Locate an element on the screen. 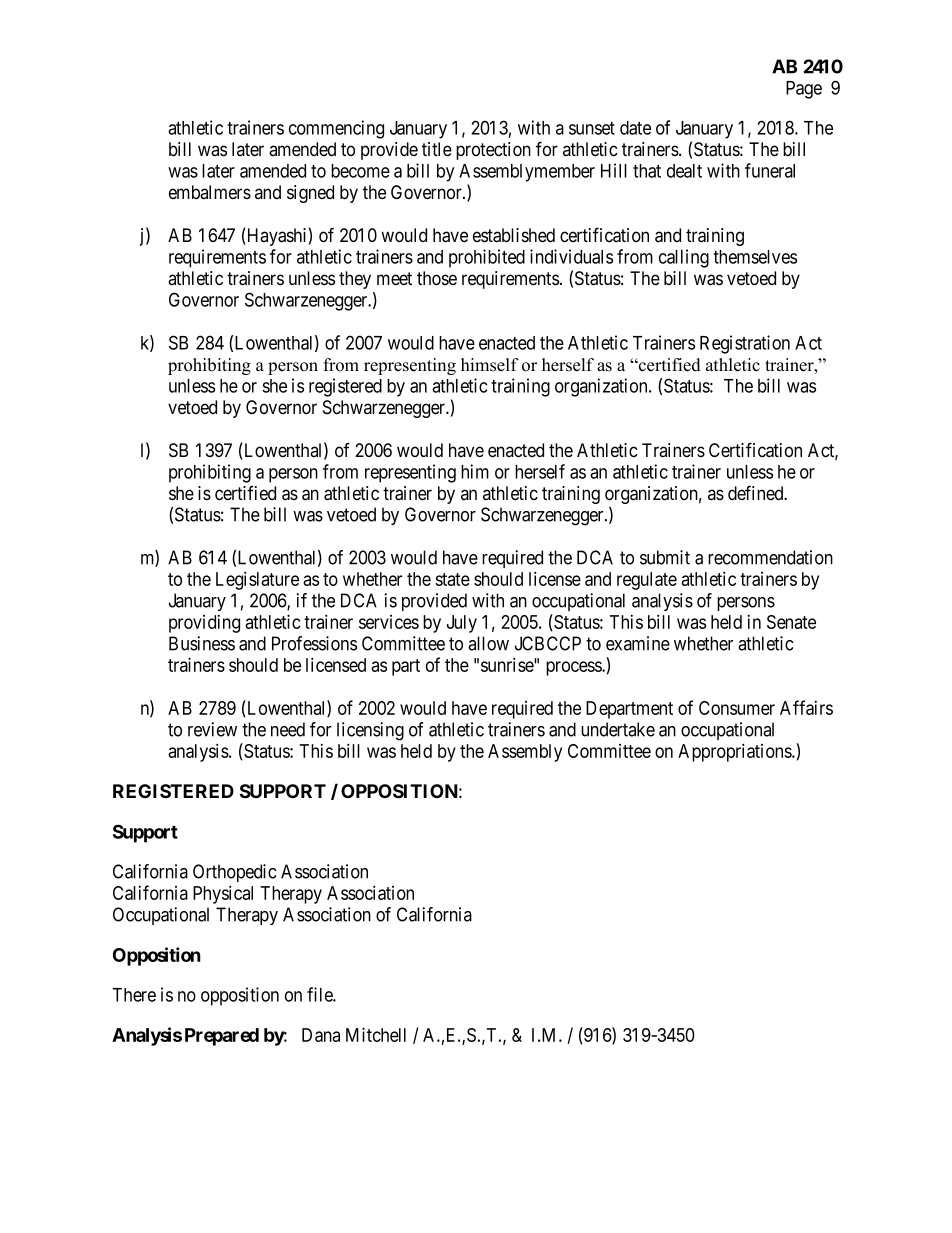 The height and width of the screenshot is (1233, 952). licensing is located at coordinates (370, 731).
